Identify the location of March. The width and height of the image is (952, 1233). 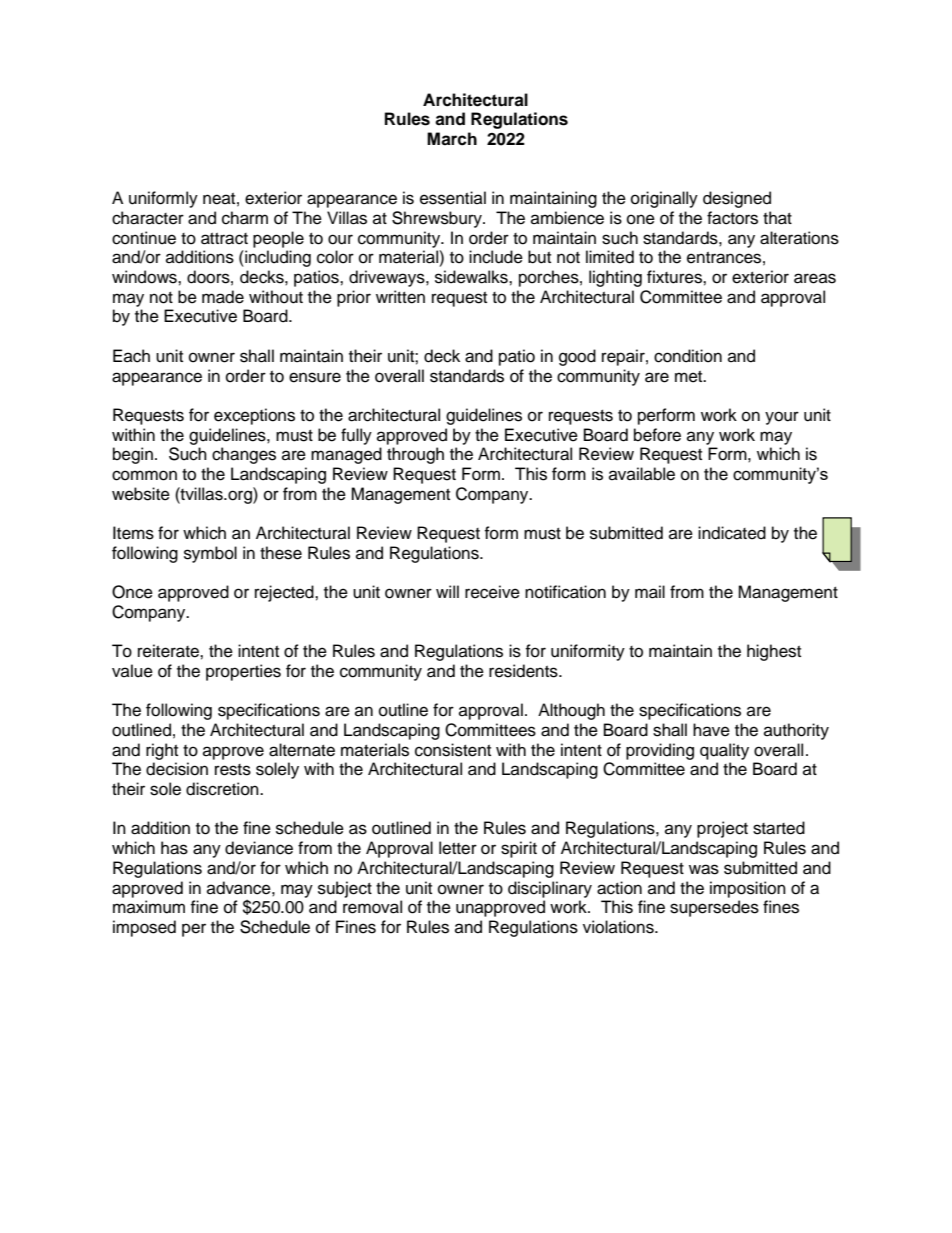
(452, 139).
